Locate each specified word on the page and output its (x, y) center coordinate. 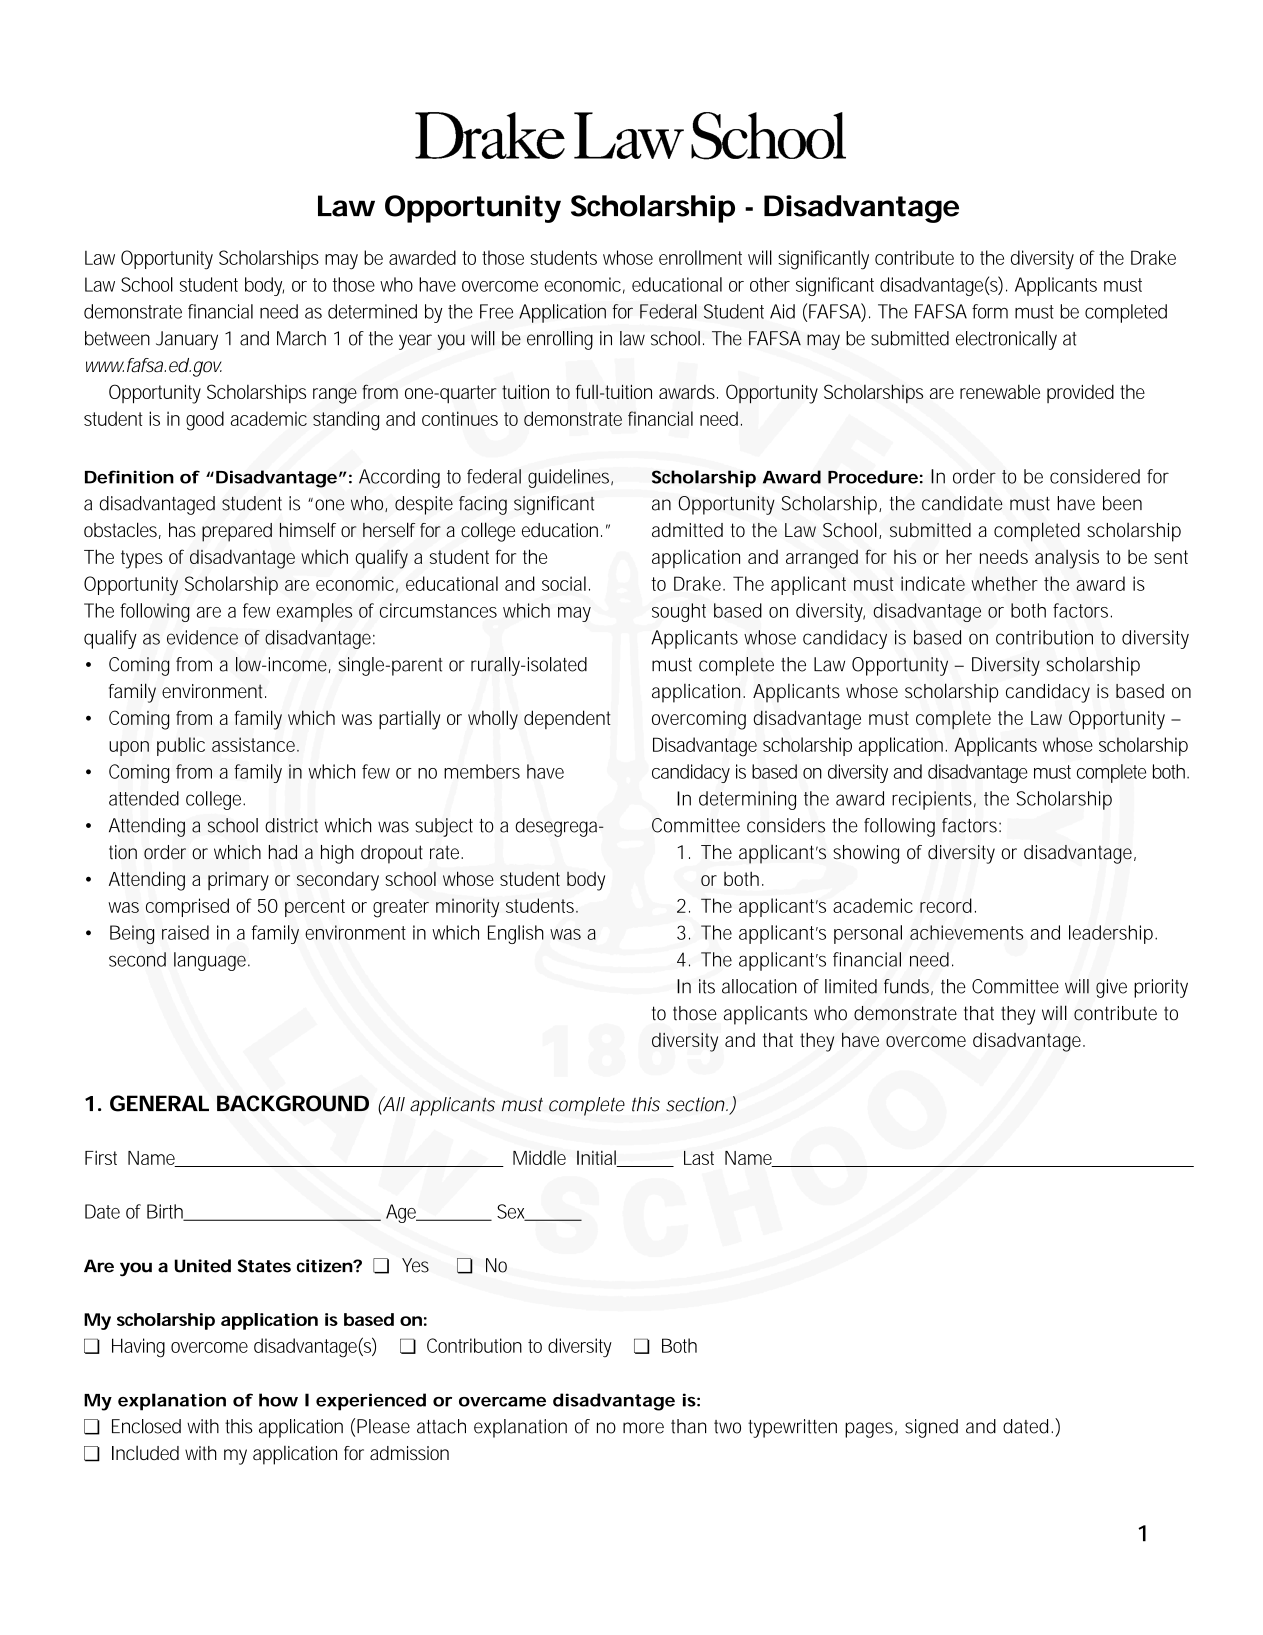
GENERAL (159, 1103)
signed (931, 1428)
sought (679, 612)
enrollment (700, 257)
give (1111, 988)
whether (1004, 583)
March (301, 338)
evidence (202, 637)
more (643, 1428)
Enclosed (146, 1426)
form (990, 311)
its (707, 986)
